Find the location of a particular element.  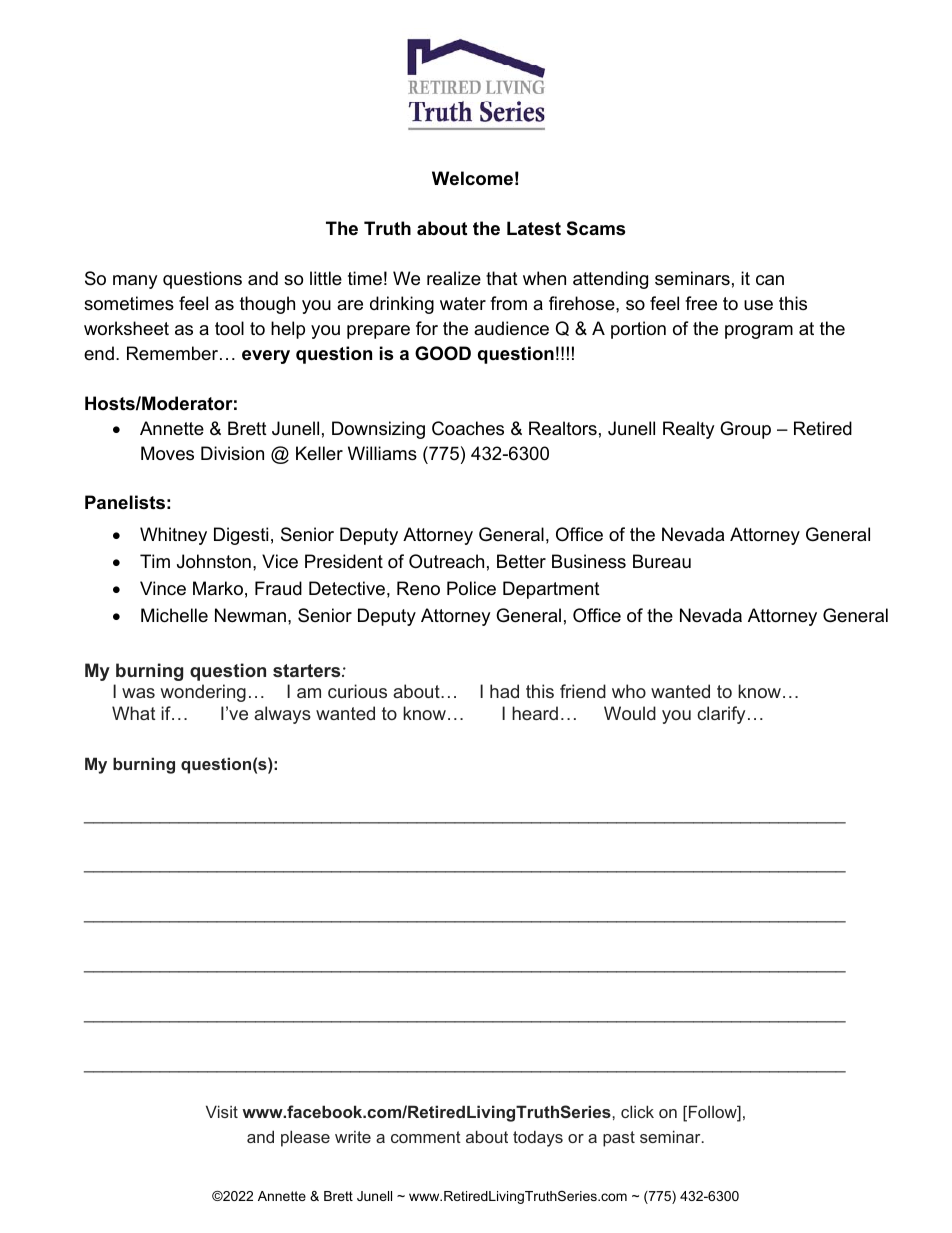

comment is located at coordinates (426, 1137).
